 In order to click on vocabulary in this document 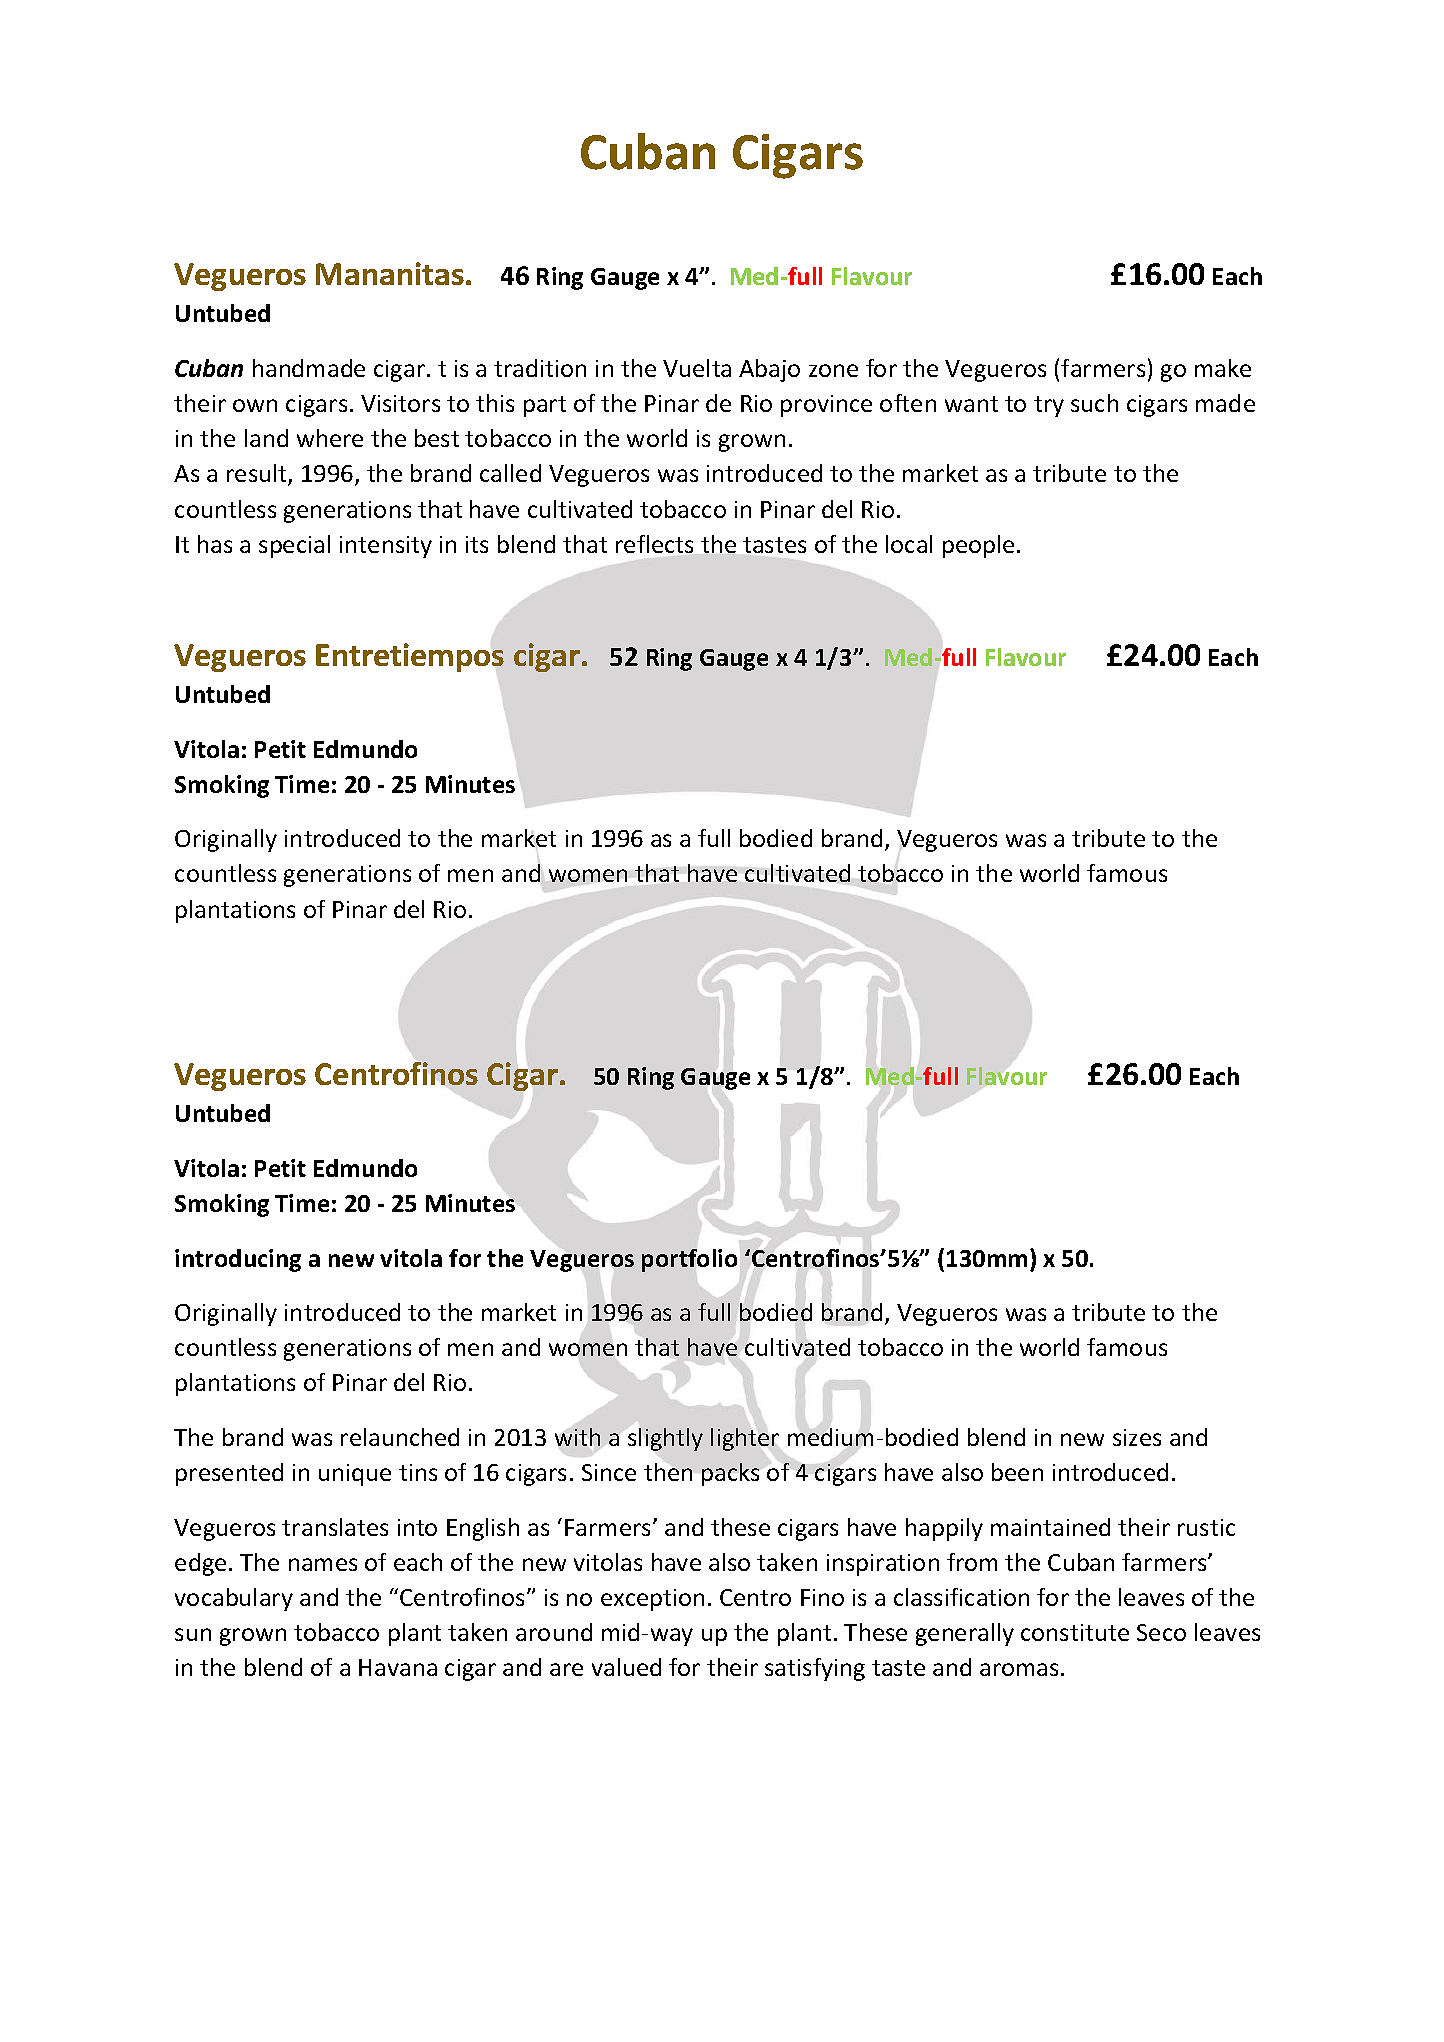, I will do `click(234, 1599)`.
